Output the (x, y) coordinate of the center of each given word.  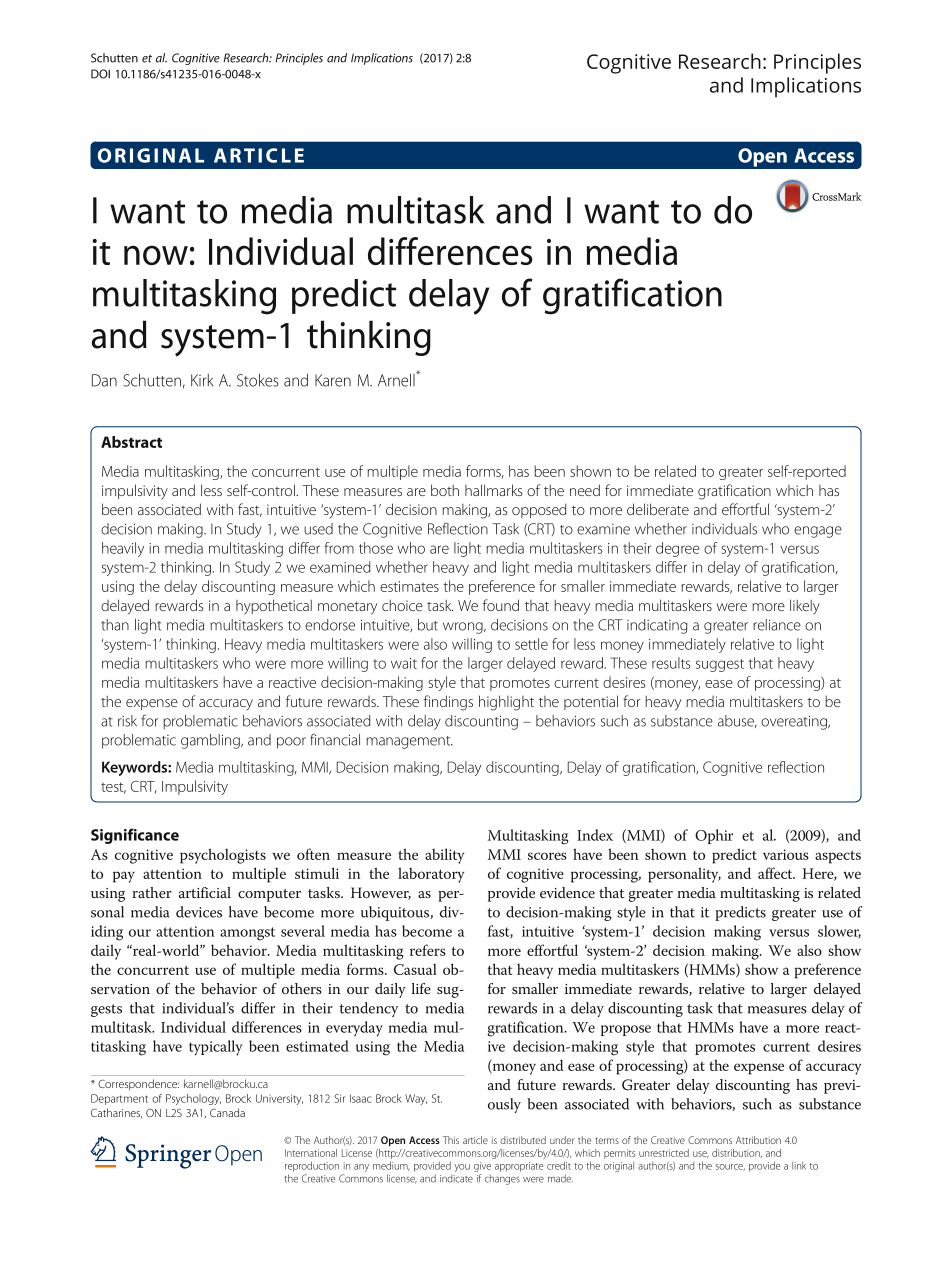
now (156, 255)
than (115, 625)
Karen (333, 380)
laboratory (431, 875)
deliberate (658, 509)
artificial (205, 892)
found (501, 605)
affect (776, 873)
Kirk (202, 380)
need (585, 490)
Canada (227, 1112)
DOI (100, 74)
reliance (777, 625)
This (451, 1140)
